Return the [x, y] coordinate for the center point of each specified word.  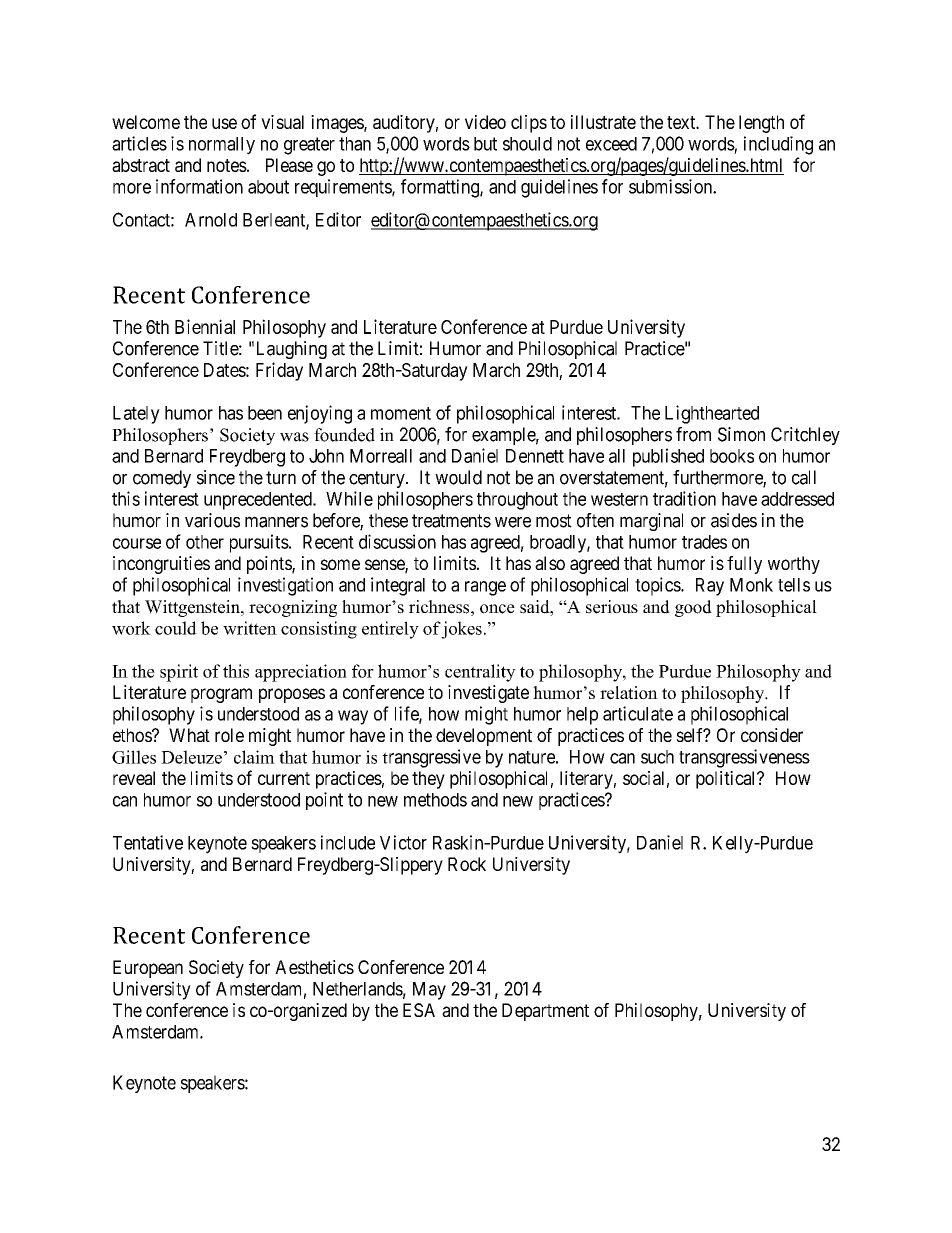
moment [401, 413]
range [485, 588]
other [205, 542]
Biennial [205, 326]
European [148, 969]
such [657, 757]
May [429, 991]
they [428, 780]
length [761, 124]
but [485, 144]
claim [254, 757]
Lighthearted [712, 414]
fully [744, 565]
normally [222, 146]
